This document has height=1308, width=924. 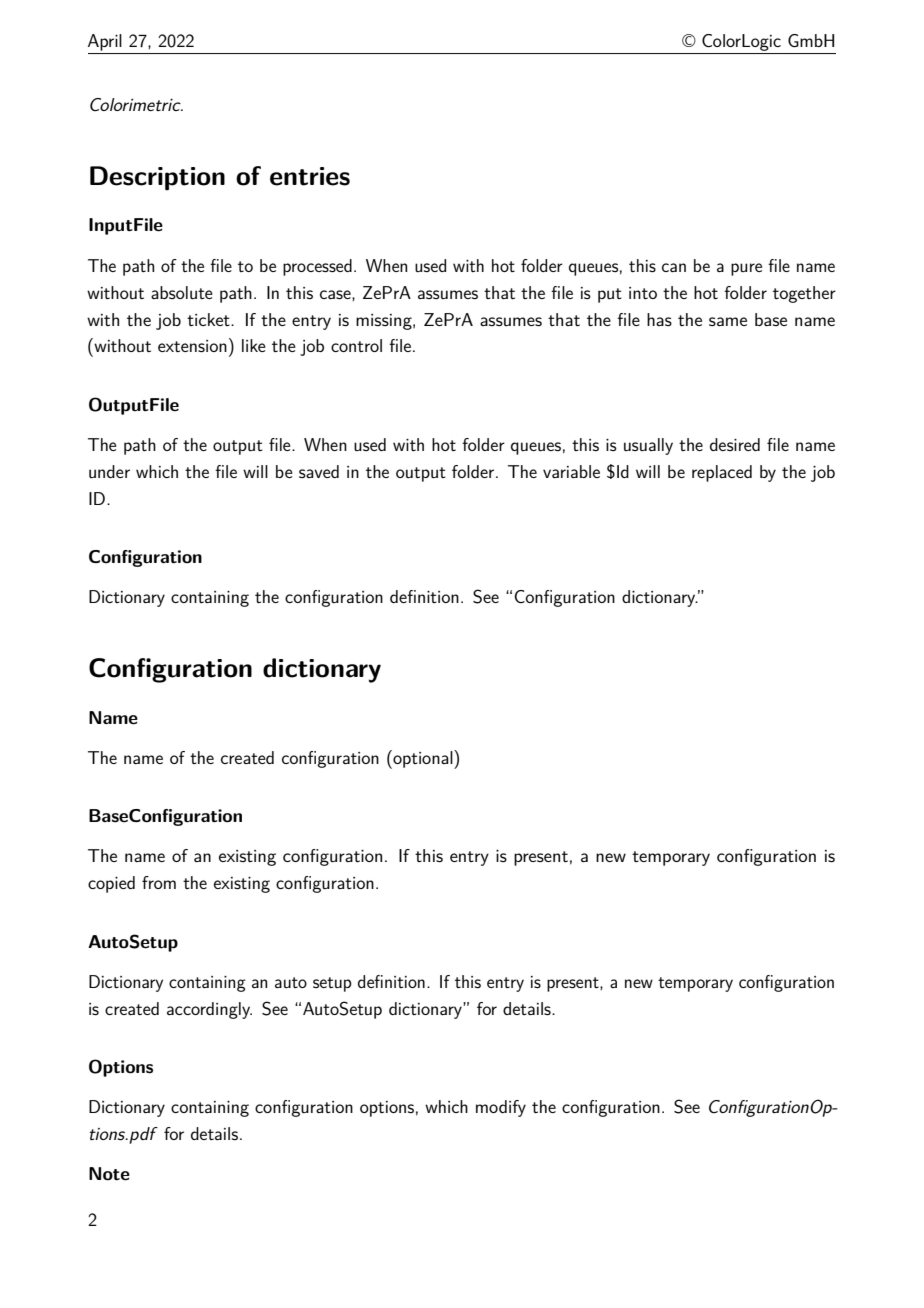 I want to click on replaced, so click(x=722, y=473).
